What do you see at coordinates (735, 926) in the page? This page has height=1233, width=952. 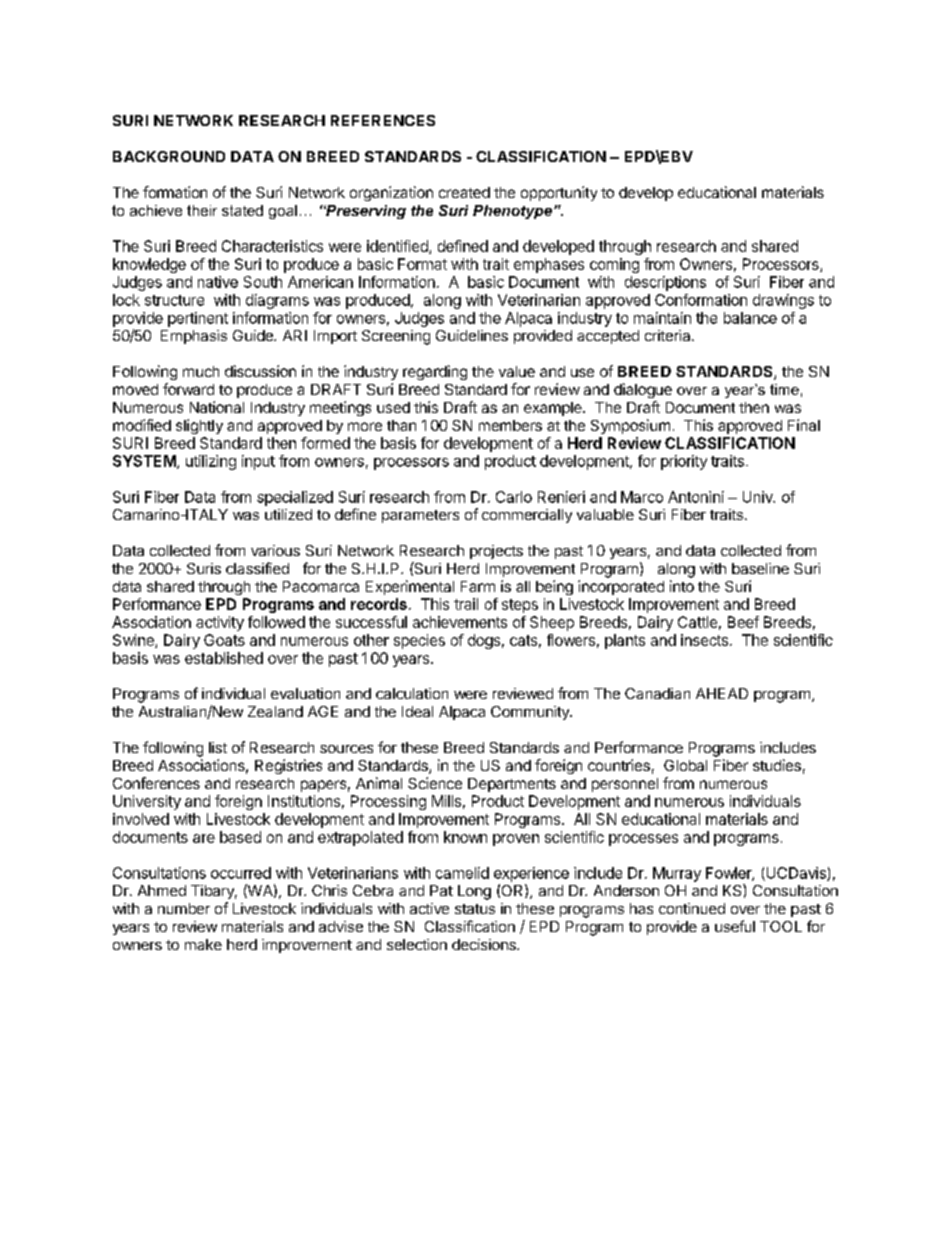 I see `useful` at bounding box center [735, 926].
